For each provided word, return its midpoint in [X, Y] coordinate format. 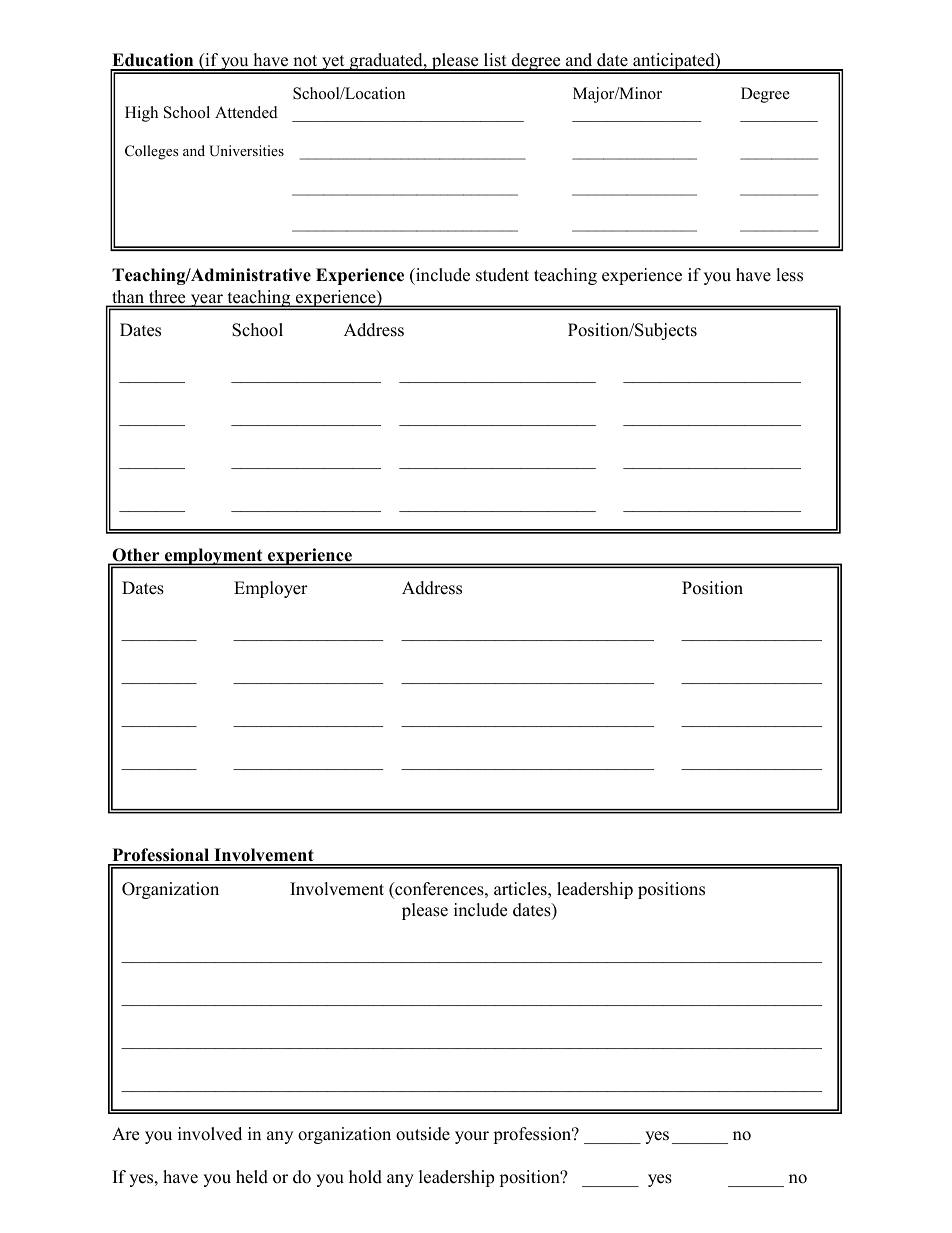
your [472, 1137]
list [495, 61]
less [789, 275]
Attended [246, 112]
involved [210, 1134]
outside [423, 1134]
